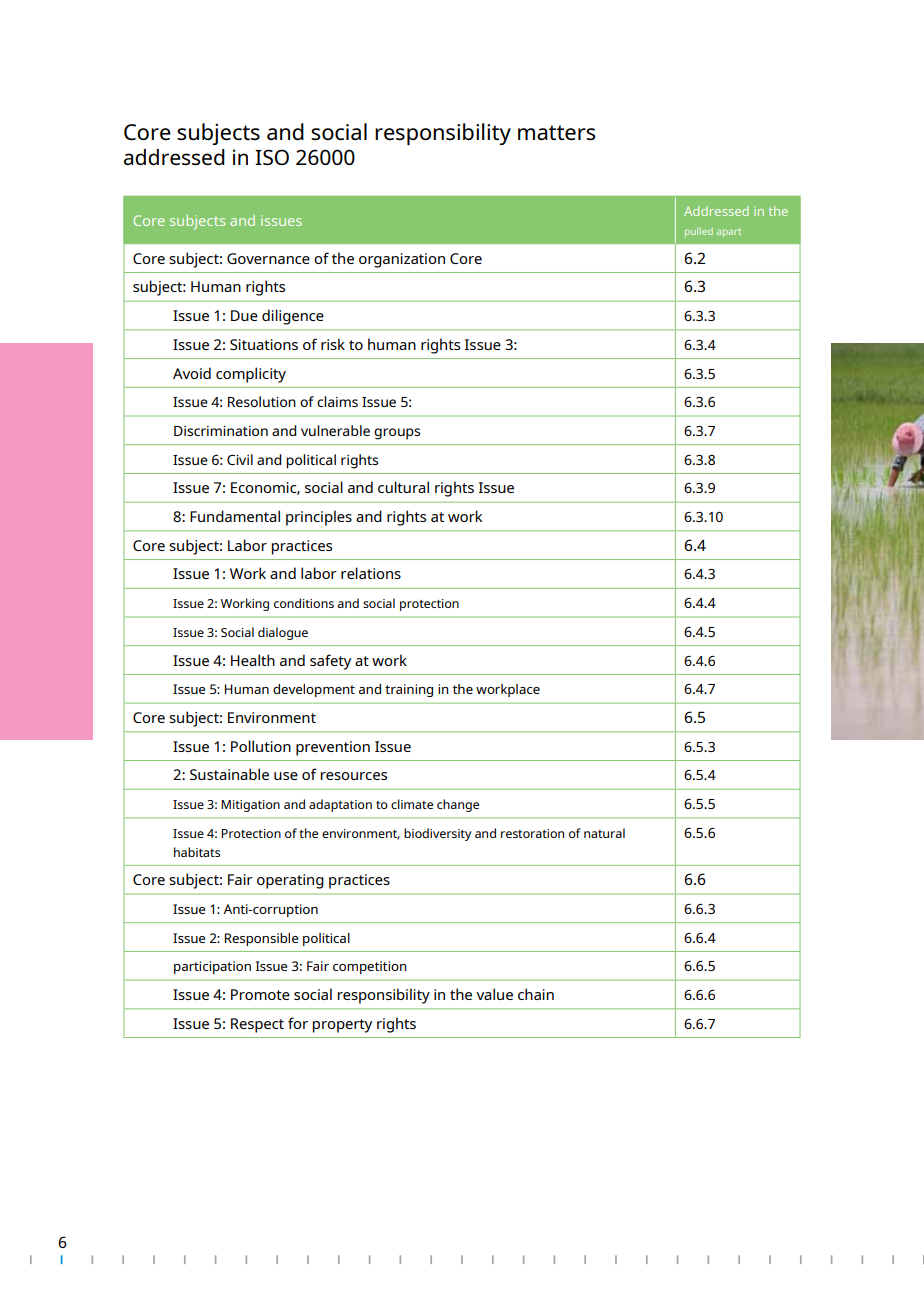 This page has height=1308, width=924. I want to click on matters, so click(556, 132).
